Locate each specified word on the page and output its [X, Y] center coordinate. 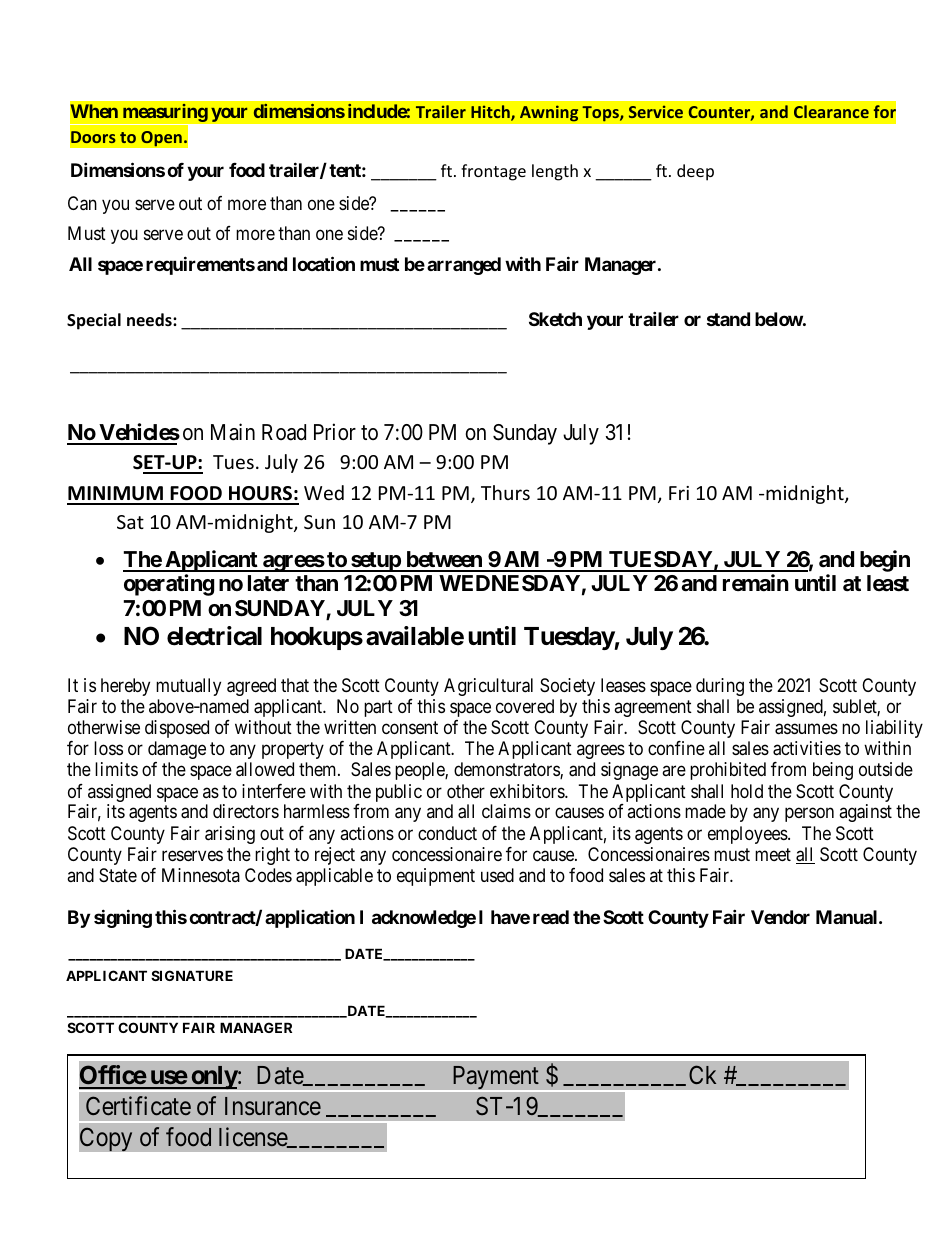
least [888, 583]
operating [169, 585]
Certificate [138, 1106]
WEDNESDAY [509, 583]
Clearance [831, 111]
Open [161, 139]
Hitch [491, 113]
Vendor [780, 917]
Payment [495, 1079]
